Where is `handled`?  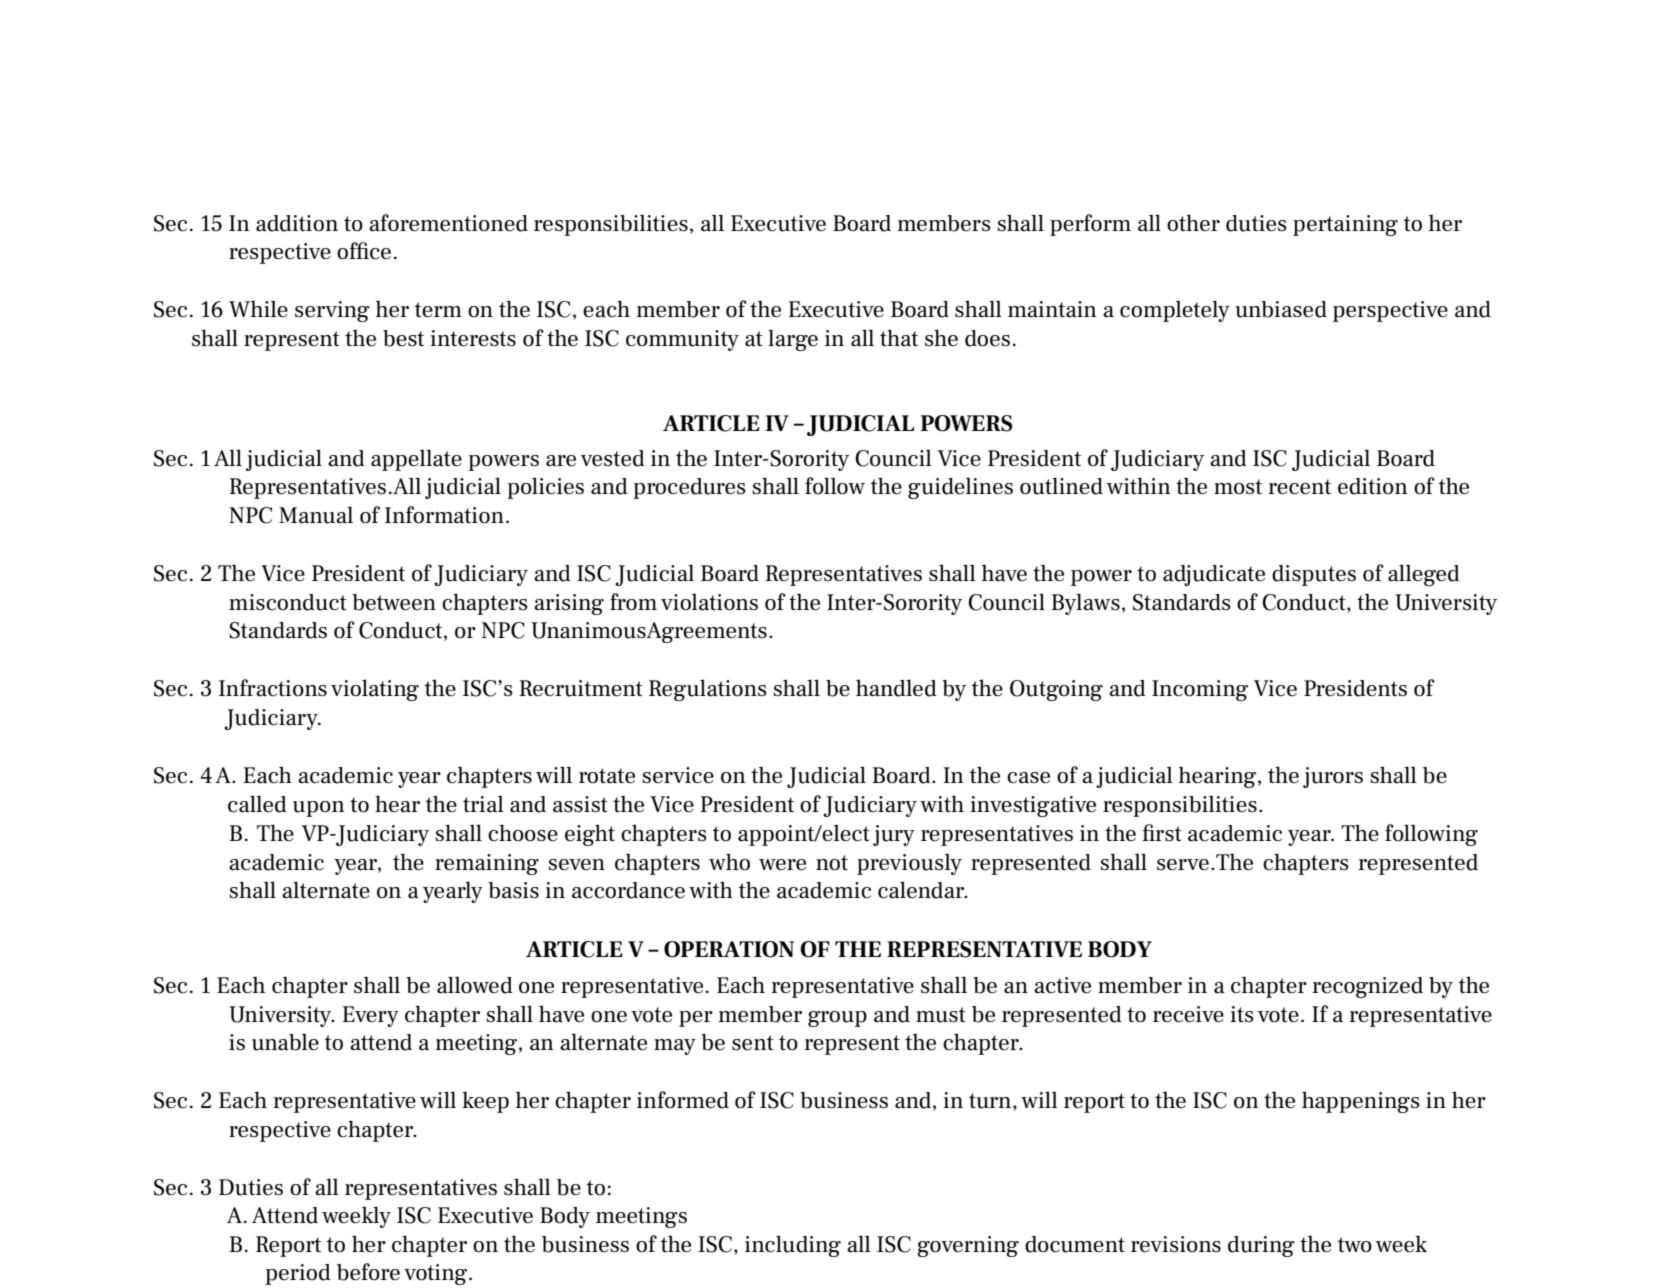 handled is located at coordinates (896, 688).
